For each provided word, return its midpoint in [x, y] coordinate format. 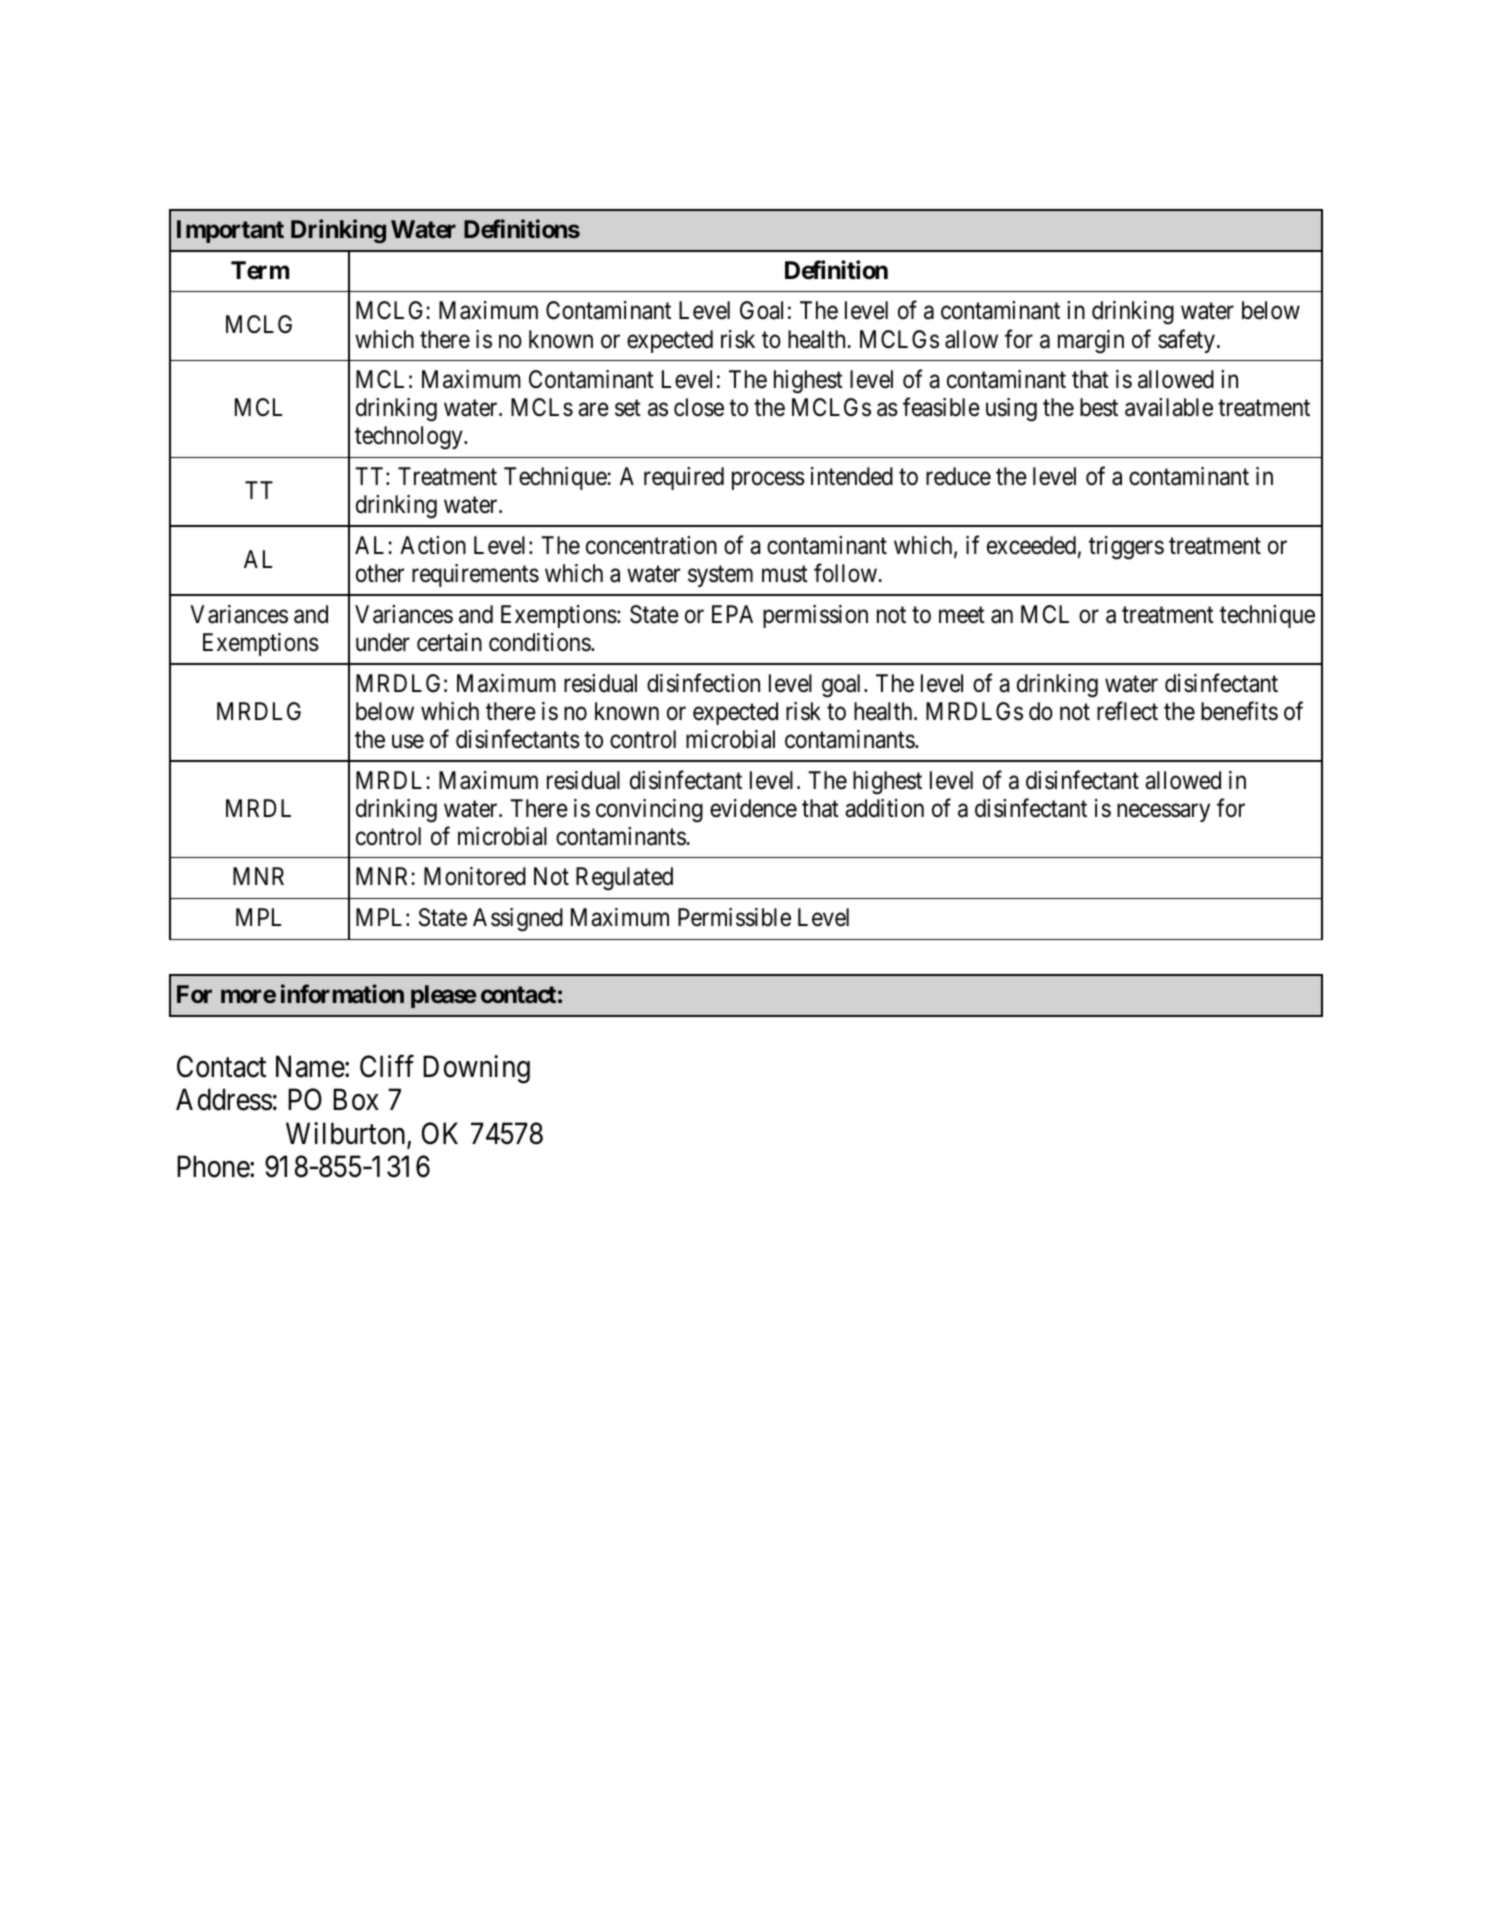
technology [410, 438]
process [768, 481]
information [342, 993]
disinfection [703, 683]
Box [356, 1100]
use [408, 742]
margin [1091, 342]
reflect [1127, 711]
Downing [476, 1069]
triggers [1126, 548]
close [699, 407]
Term [260, 270]
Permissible [734, 917]
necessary [1163, 813]
